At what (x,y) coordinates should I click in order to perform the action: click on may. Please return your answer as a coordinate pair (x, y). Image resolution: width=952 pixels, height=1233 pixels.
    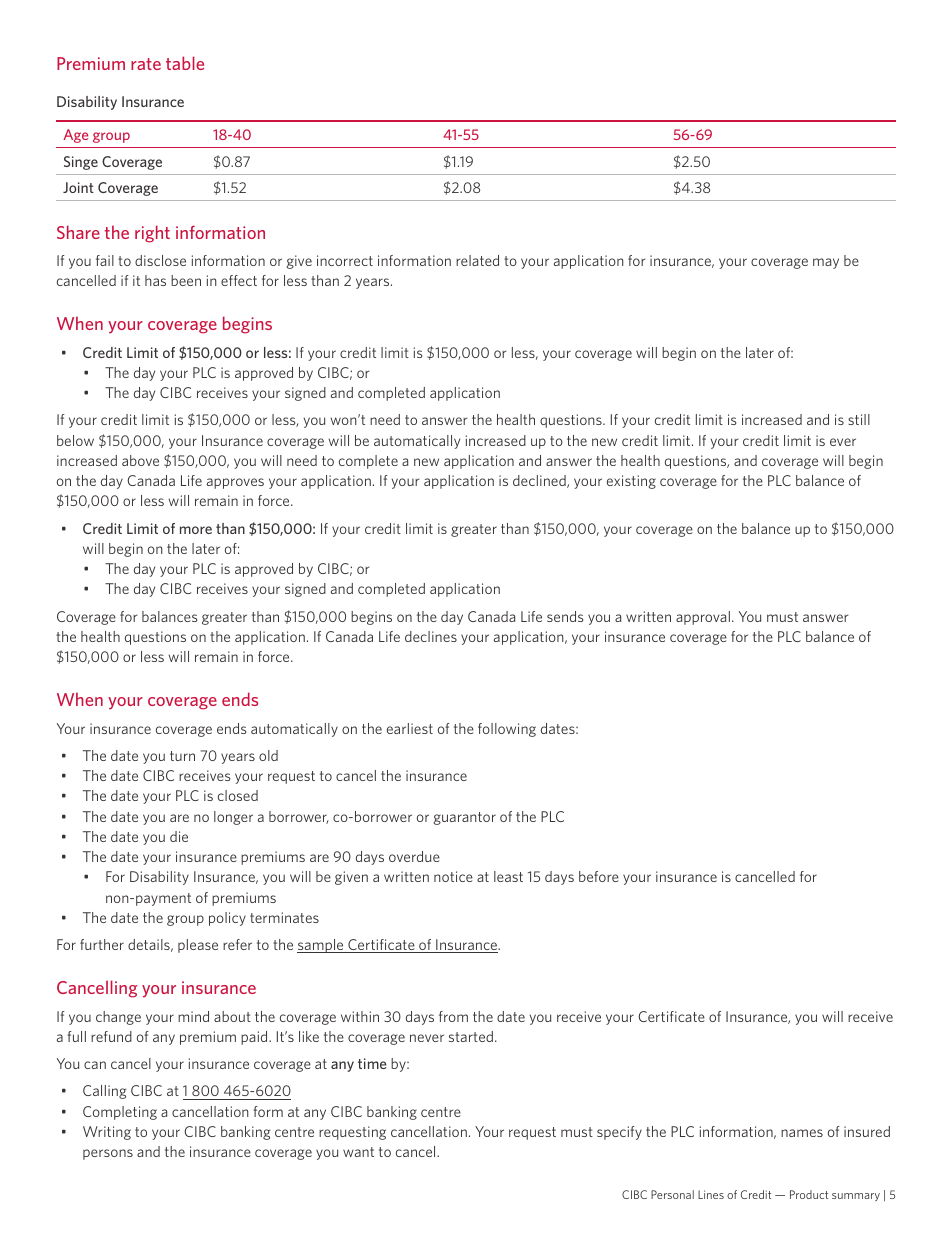
    Looking at the image, I should click on (826, 263).
